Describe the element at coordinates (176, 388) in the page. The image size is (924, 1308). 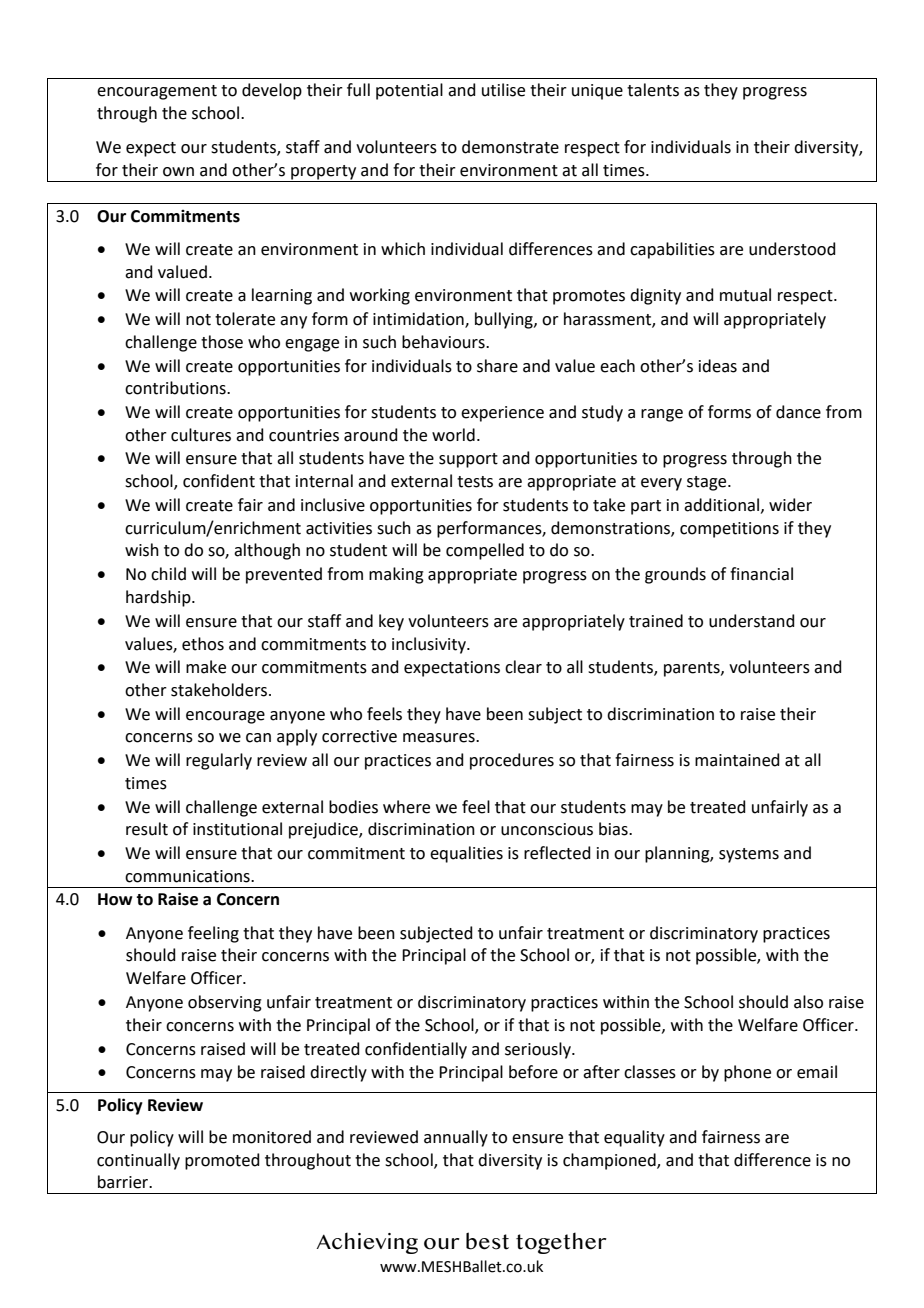
I see `contributions` at that location.
